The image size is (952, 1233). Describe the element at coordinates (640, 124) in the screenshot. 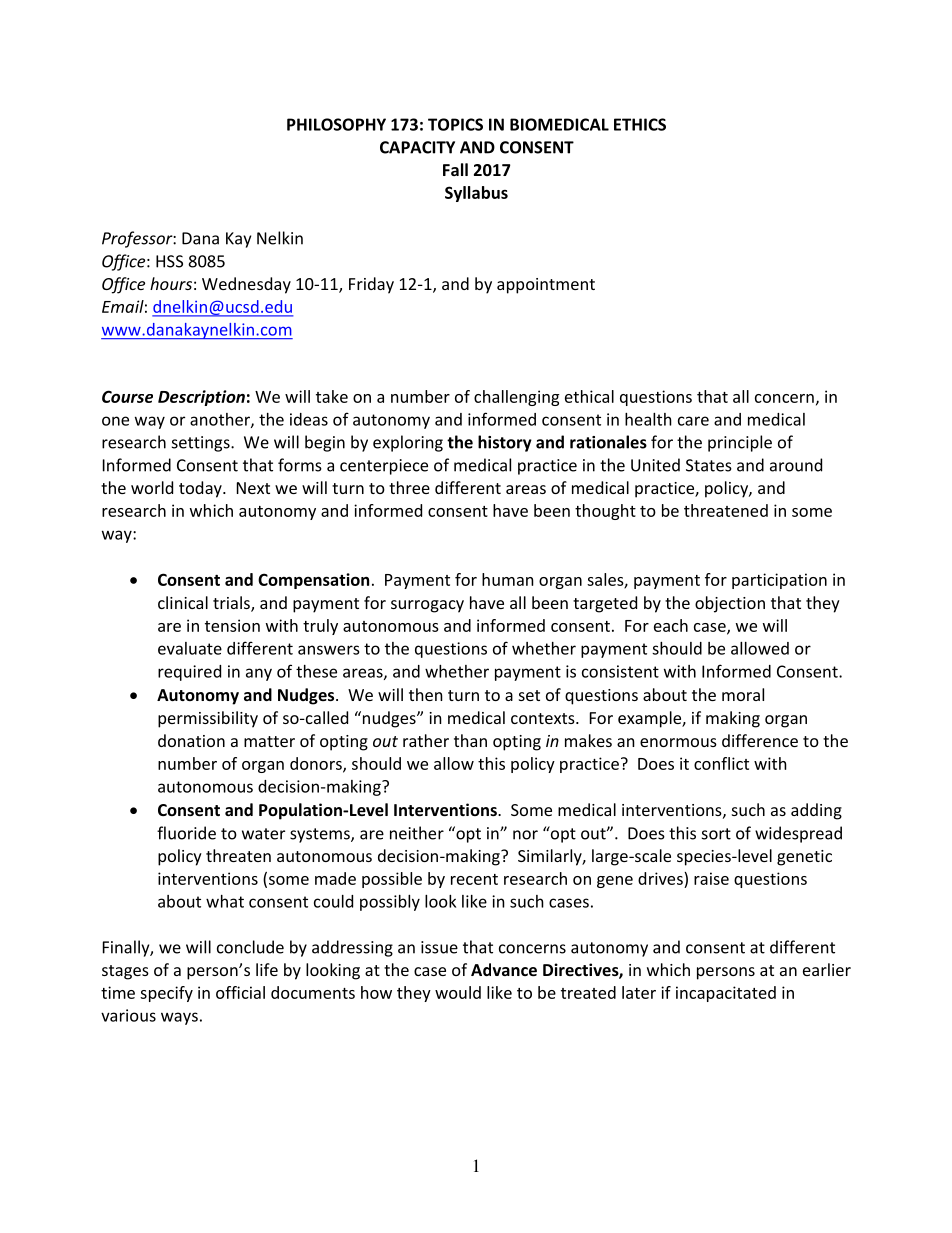

I see `ETHICS` at that location.
